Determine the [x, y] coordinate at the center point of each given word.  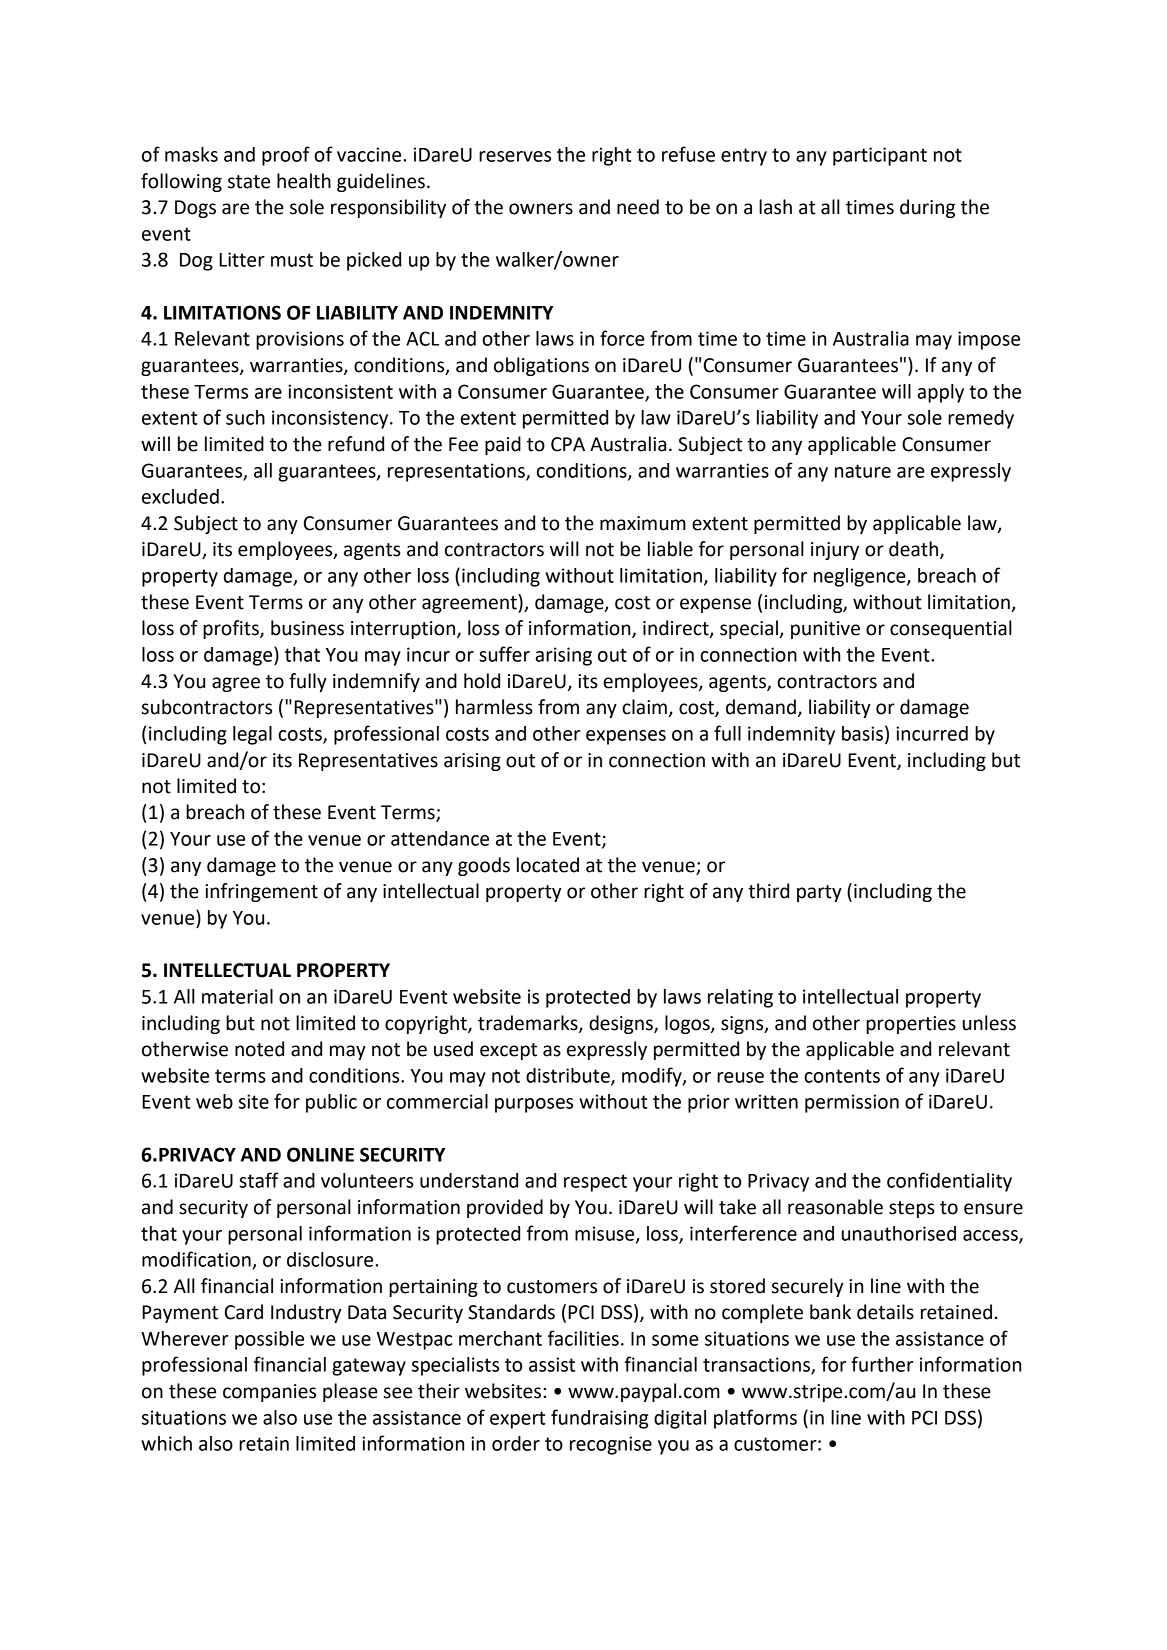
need [638, 207]
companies [269, 1393]
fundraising [599, 1419]
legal [252, 735]
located [548, 865]
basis [862, 733]
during [927, 208]
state [249, 182]
